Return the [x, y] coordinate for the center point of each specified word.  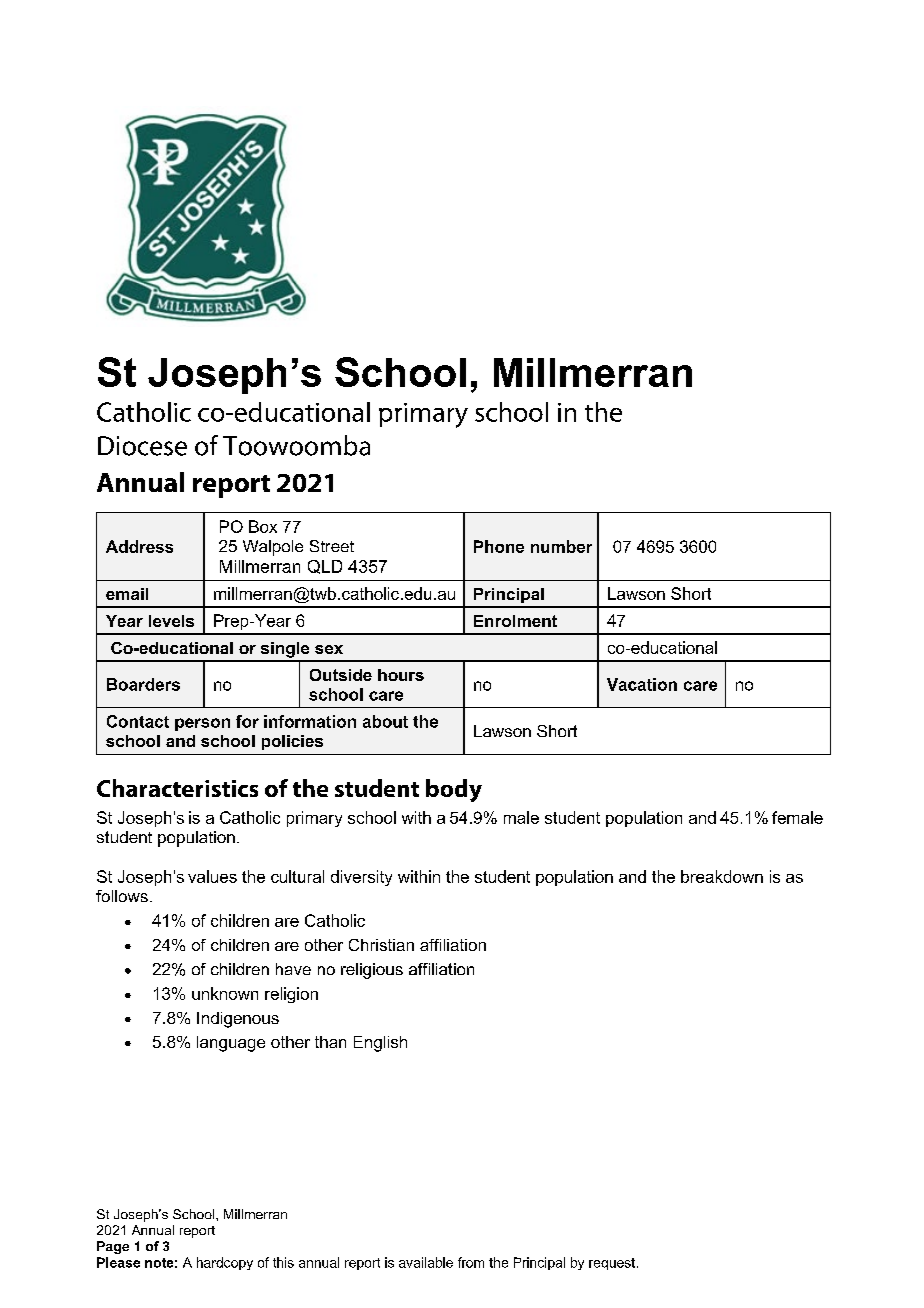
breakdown [722, 876]
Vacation [642, 684]
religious [372, 971]
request [612, 1264]
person [202, 724]
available [426, 1262]
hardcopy [225, 1263]
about [385, 721]
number [561, 546]
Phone [499, 546]
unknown [225, 993]
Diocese [142, 446]
